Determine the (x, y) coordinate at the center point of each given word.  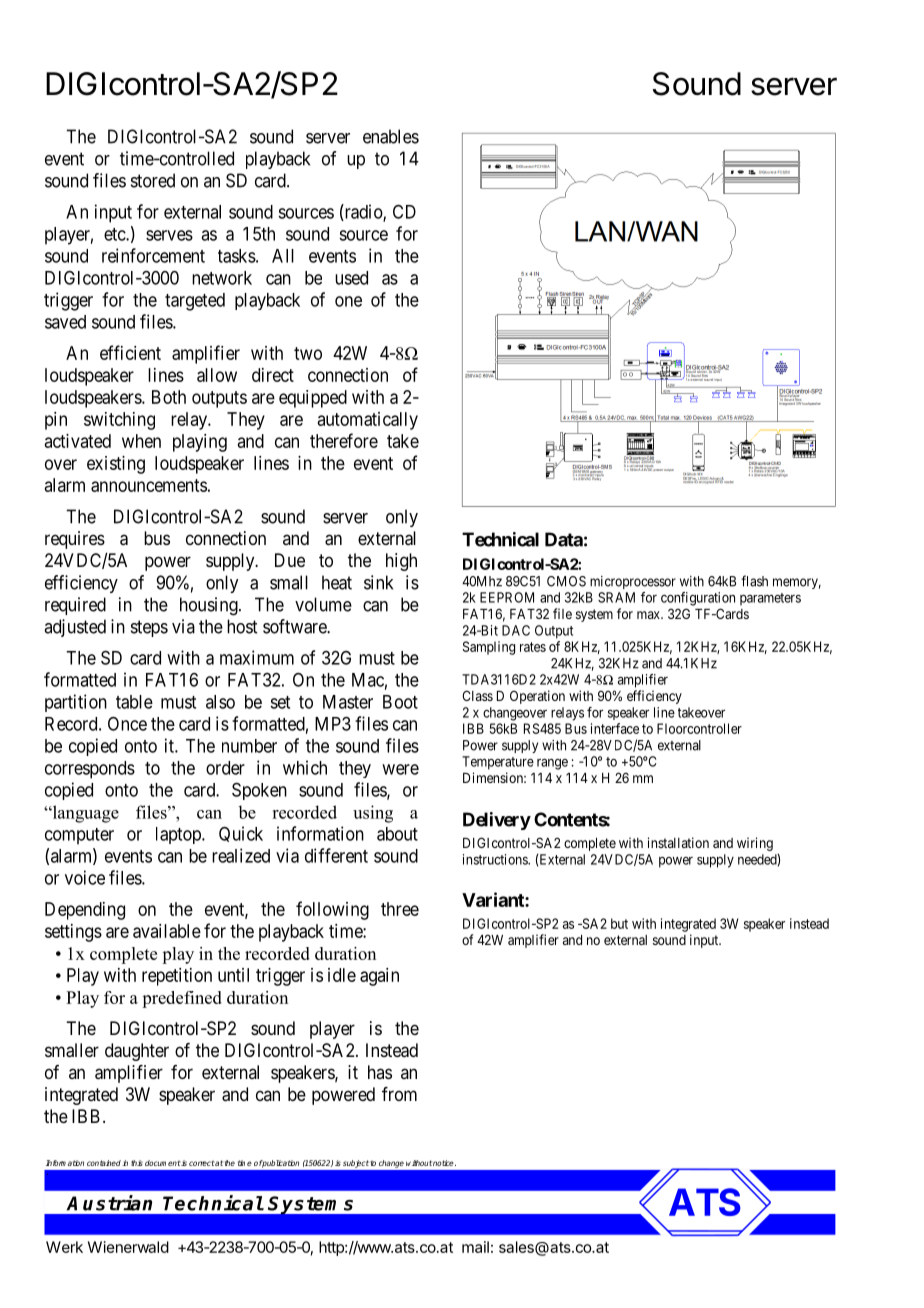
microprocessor (633, 582)
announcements (149, 485)
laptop (179, 835)
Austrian (109, 1203)
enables (391, 136)
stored (153, 180)
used (351, 278)
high (401, 562)
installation (678, 842)
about (397, 834)
